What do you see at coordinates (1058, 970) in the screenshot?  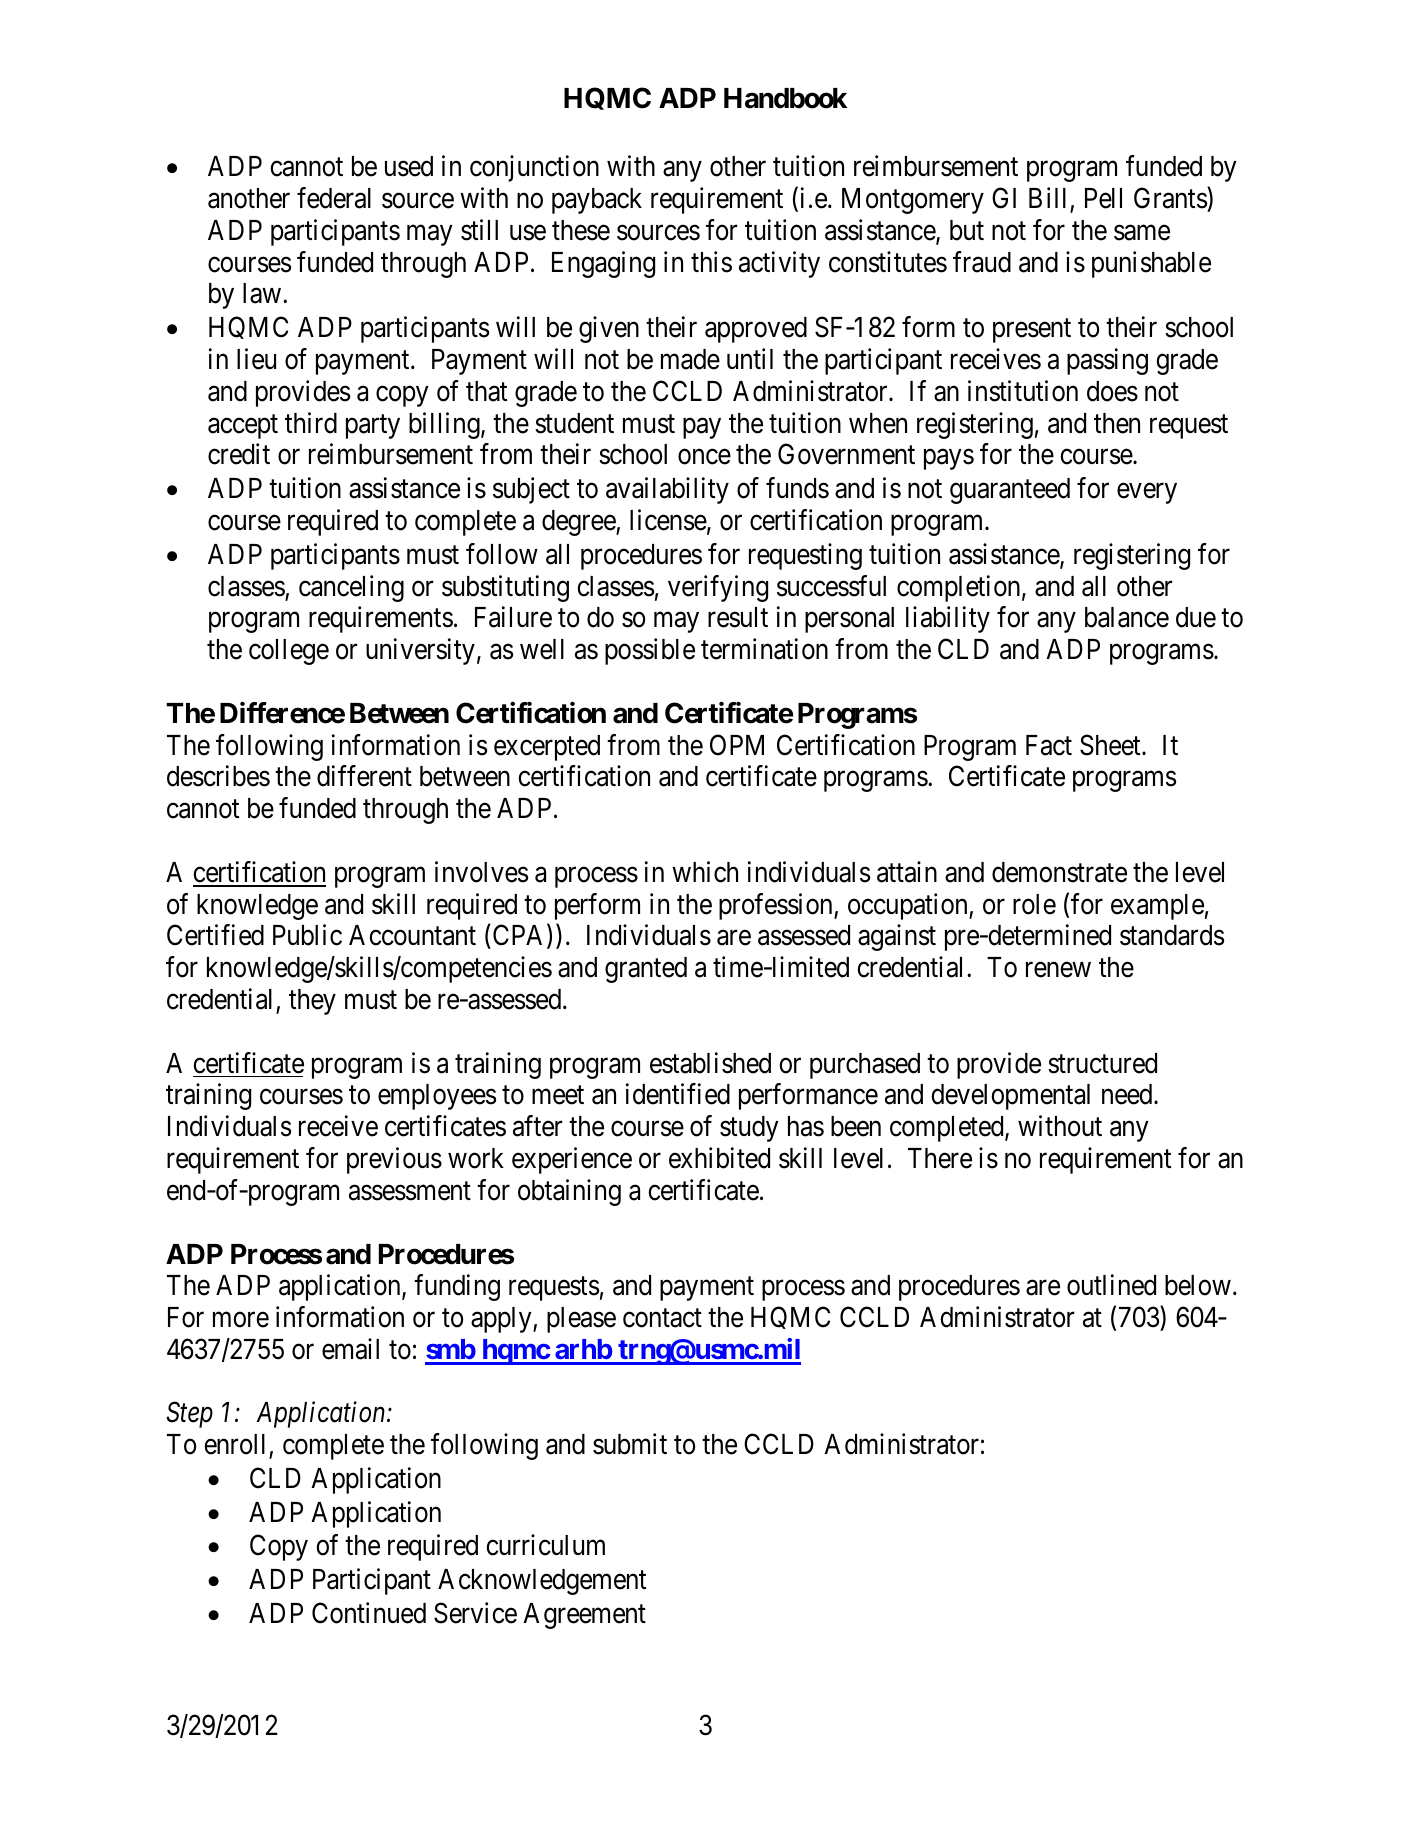 I see `renew` at bounding box center [1058, 970].
